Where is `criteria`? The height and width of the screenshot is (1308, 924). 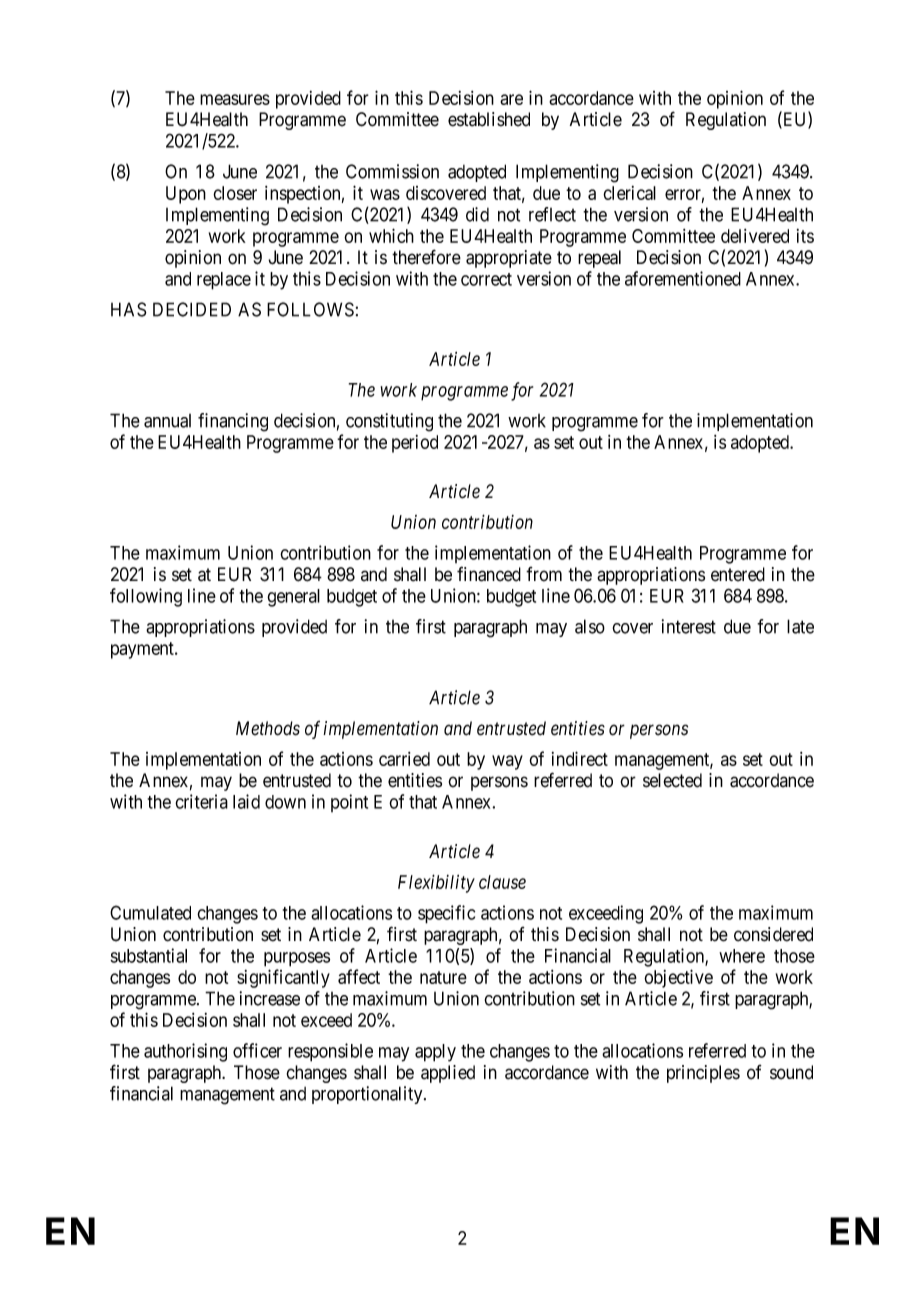
criteria is located at coordinates (201, 801).
